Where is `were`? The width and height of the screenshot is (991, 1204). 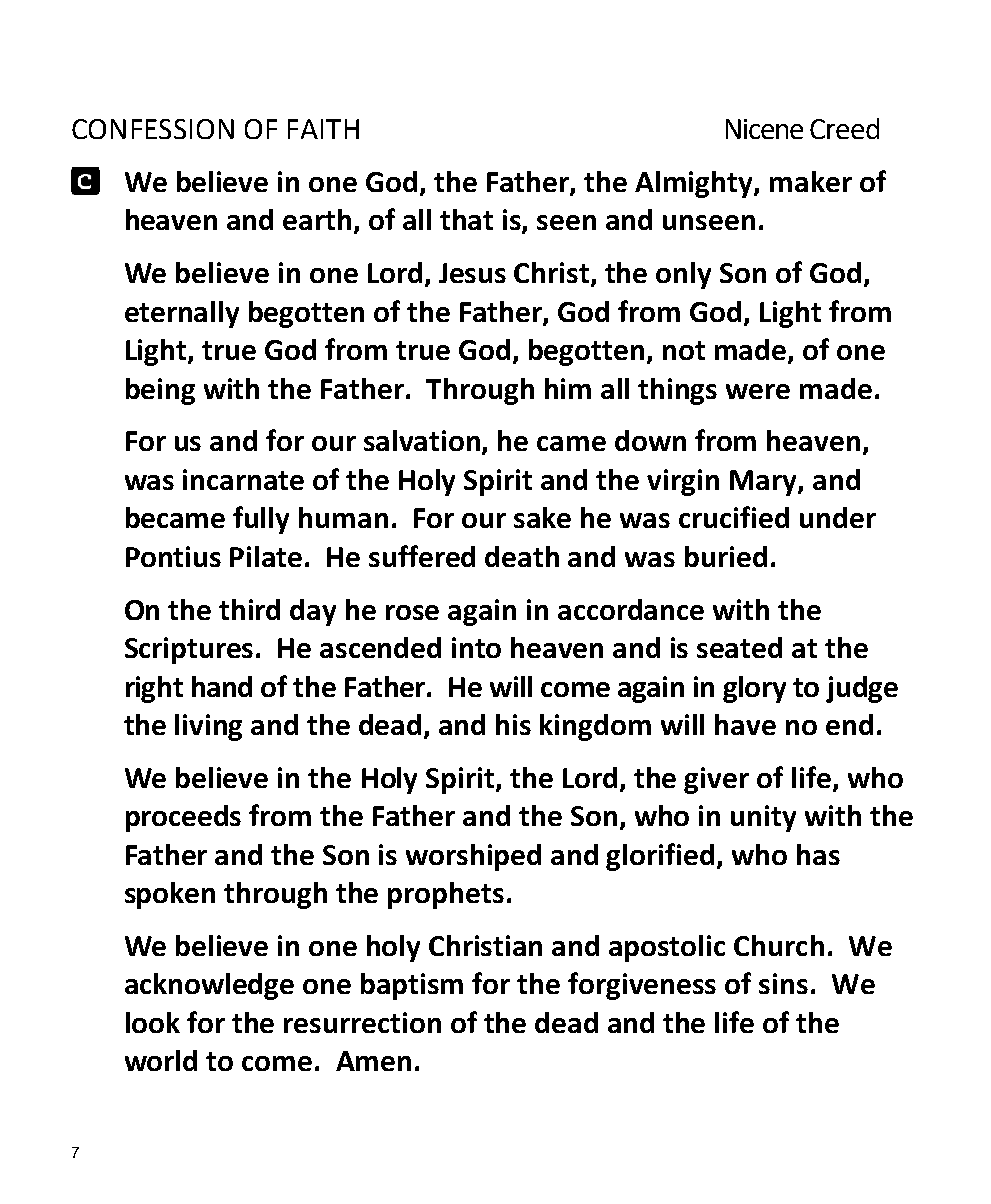
were is located at coordinates (758, 391).
